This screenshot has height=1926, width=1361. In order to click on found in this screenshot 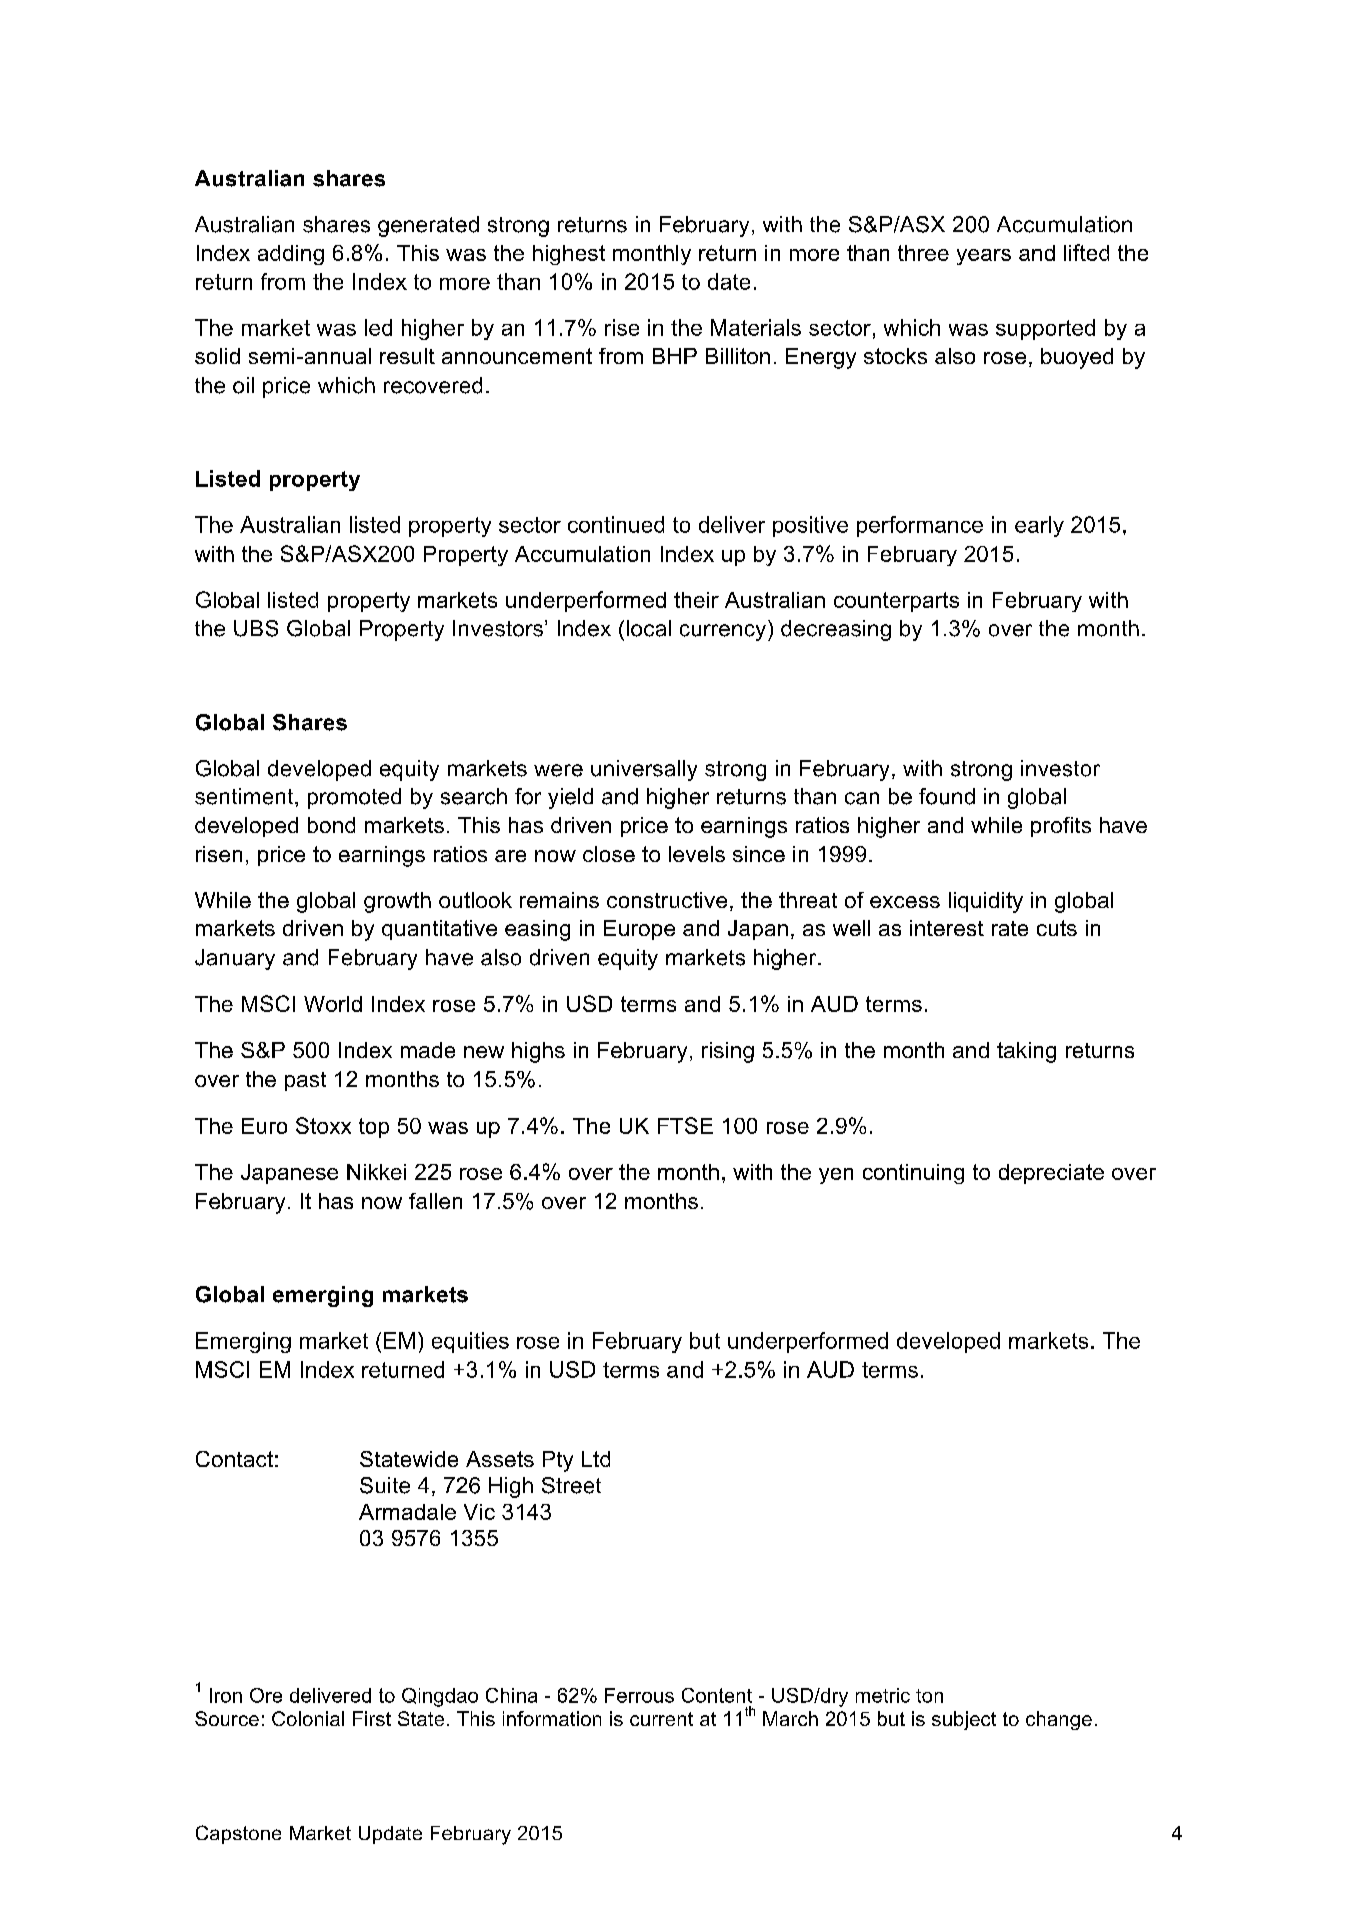, I will do `click(947, 796)`.
